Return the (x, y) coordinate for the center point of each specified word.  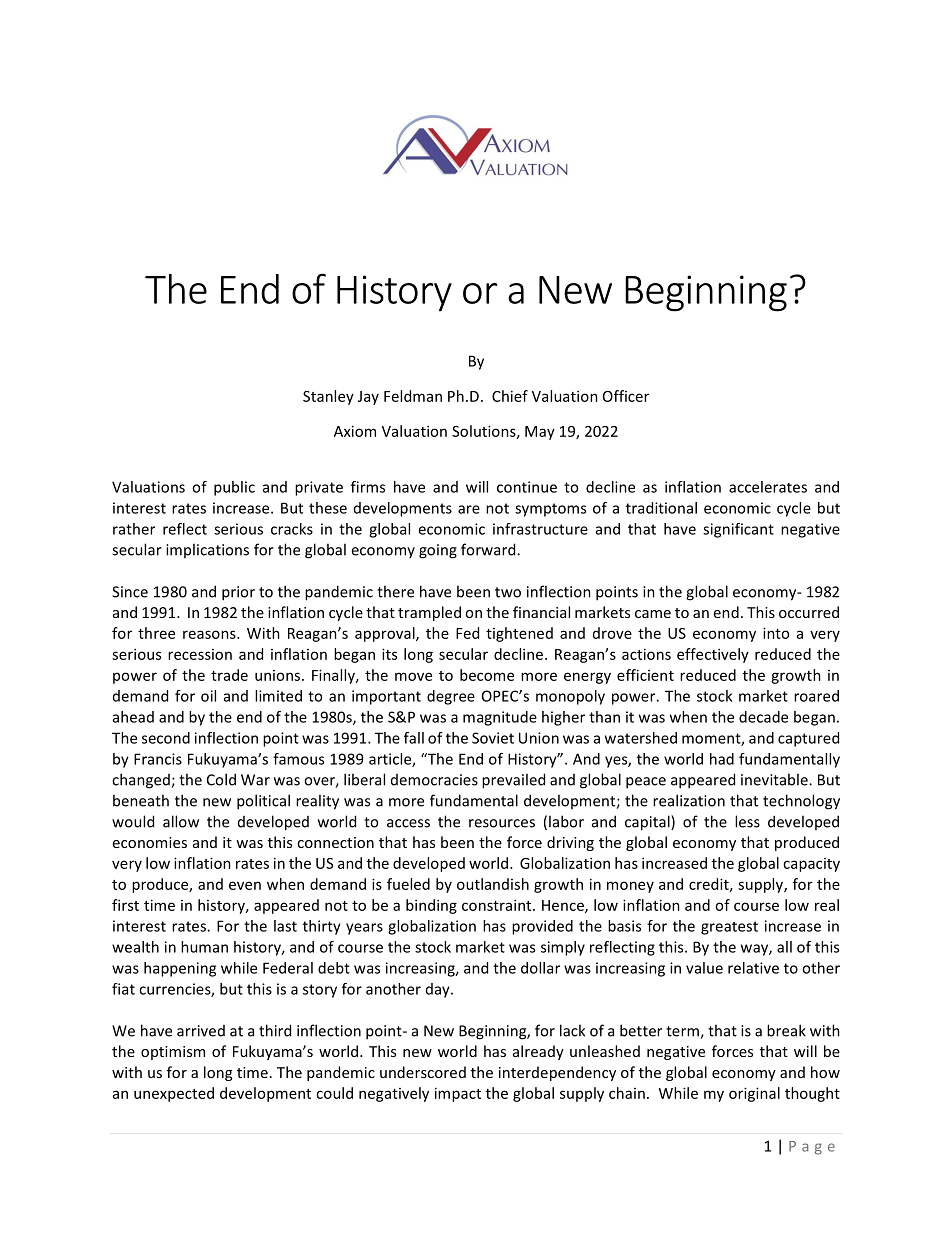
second (166, 738)
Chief (510, 396)
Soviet (493, 738)
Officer (626, 396)
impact (458, 1094)
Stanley (328, 397)
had (722, 759)
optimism (173, 1053)
